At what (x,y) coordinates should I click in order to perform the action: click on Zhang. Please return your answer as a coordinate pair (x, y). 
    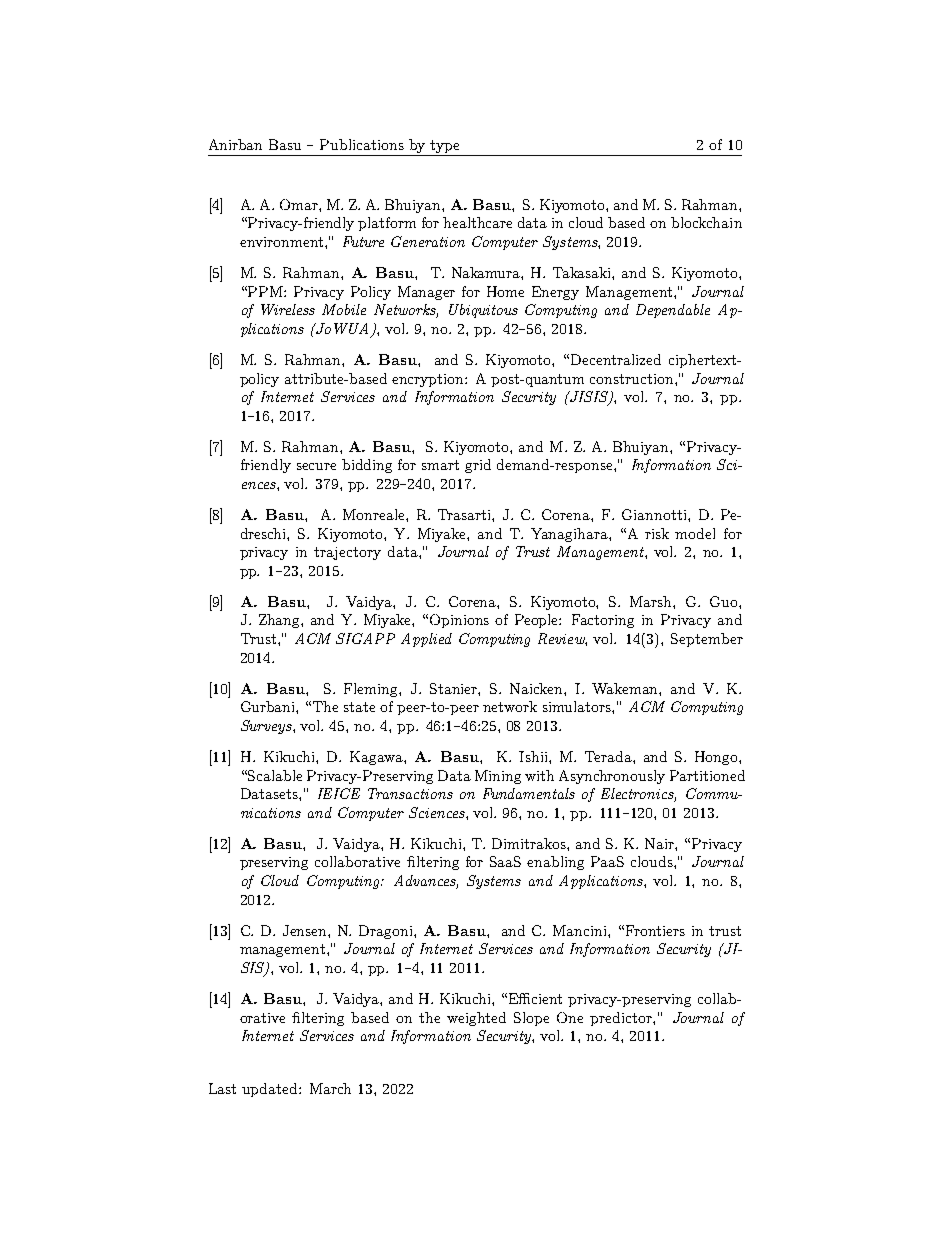
    Looking at the image, I should click on (280, 621).
